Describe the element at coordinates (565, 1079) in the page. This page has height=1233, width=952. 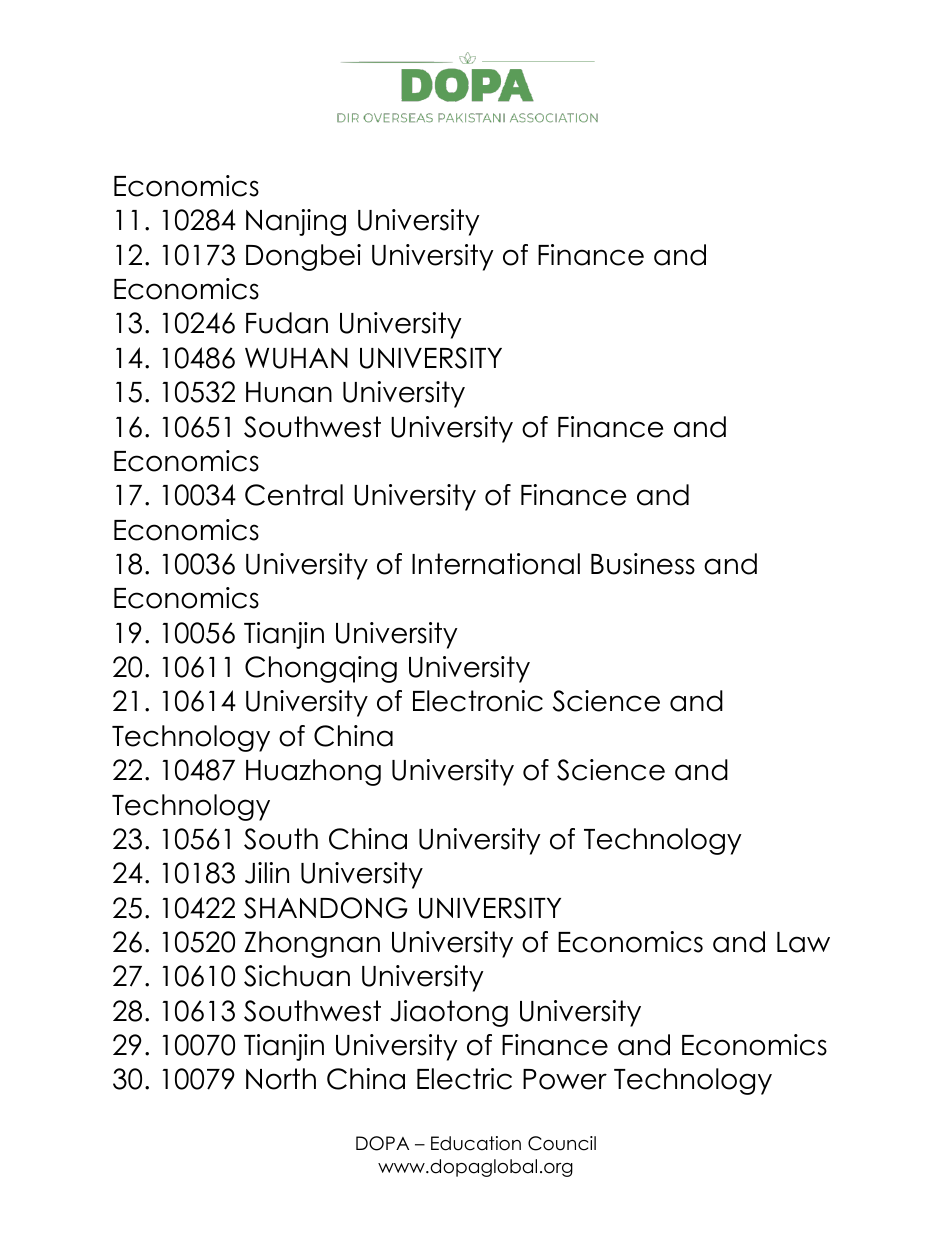
I see `Power` at that location.
